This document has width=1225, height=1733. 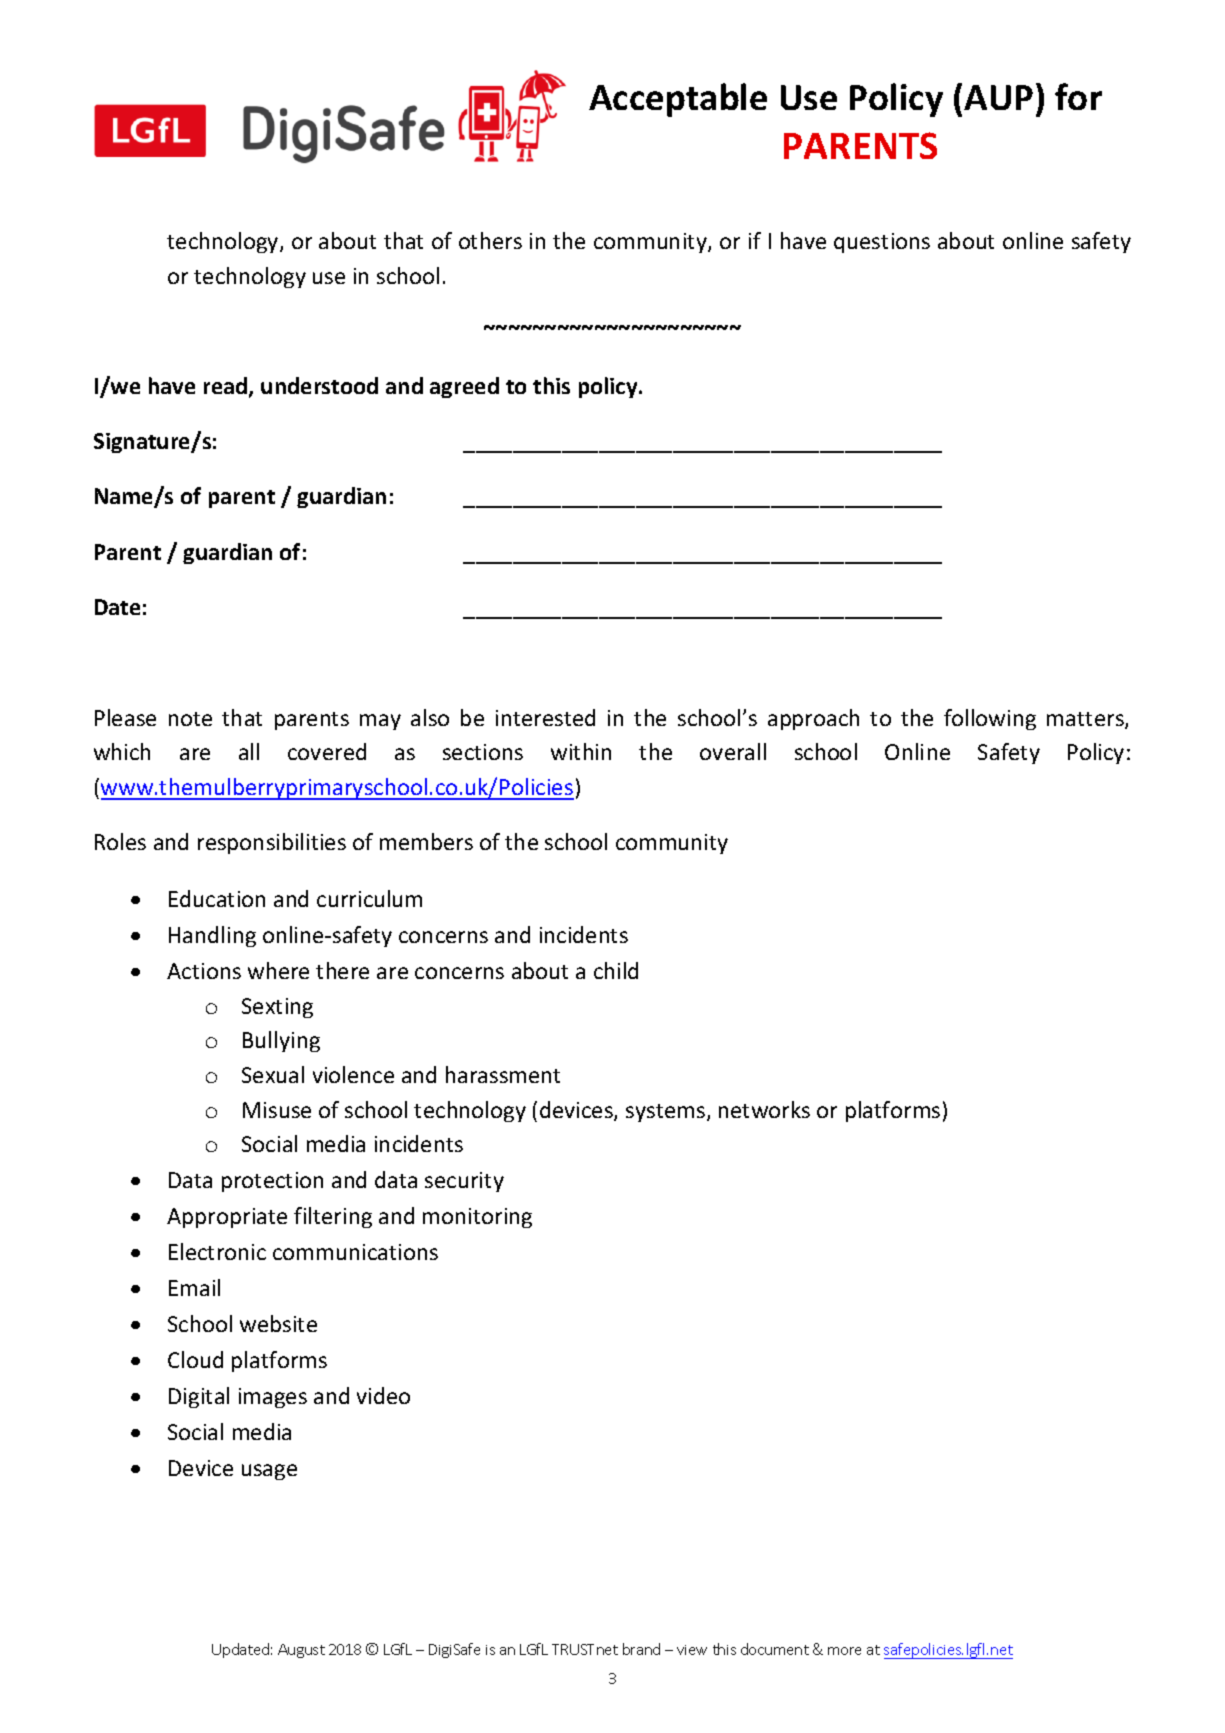 I want to click on child, so click(x=616, y=970).
